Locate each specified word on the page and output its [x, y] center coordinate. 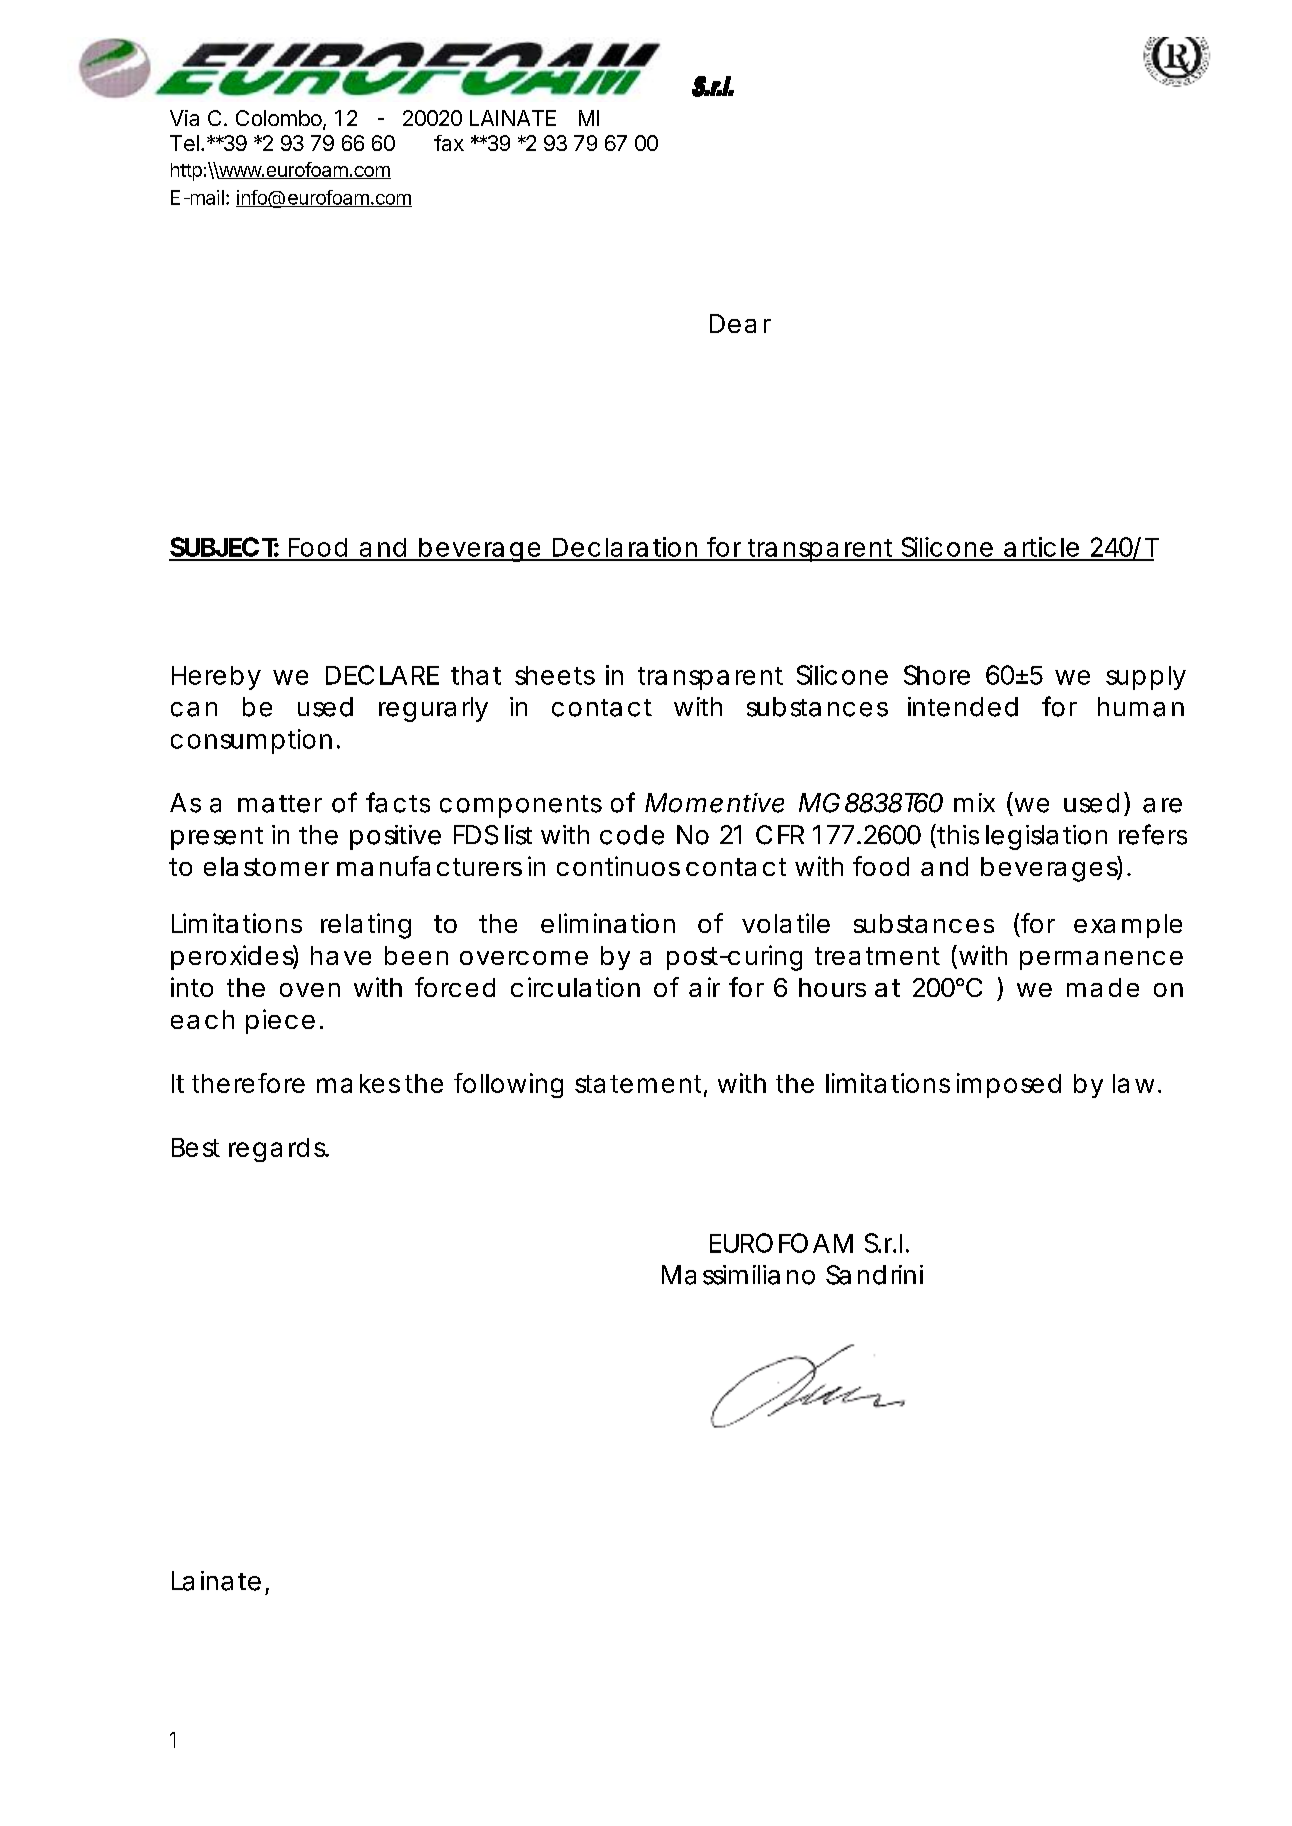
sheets [555, 675]
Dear [740, 323]
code [632, 835]
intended [963, 707]
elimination [608, 923]
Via [184, 118]
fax [449, 143]
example [1128, 926]
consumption [251, 741]
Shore [937, 675]
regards [278, 1150]
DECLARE [382, 675]
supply [1146, 678]
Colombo [280, 119]
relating [366, 926]
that [476, 675]
